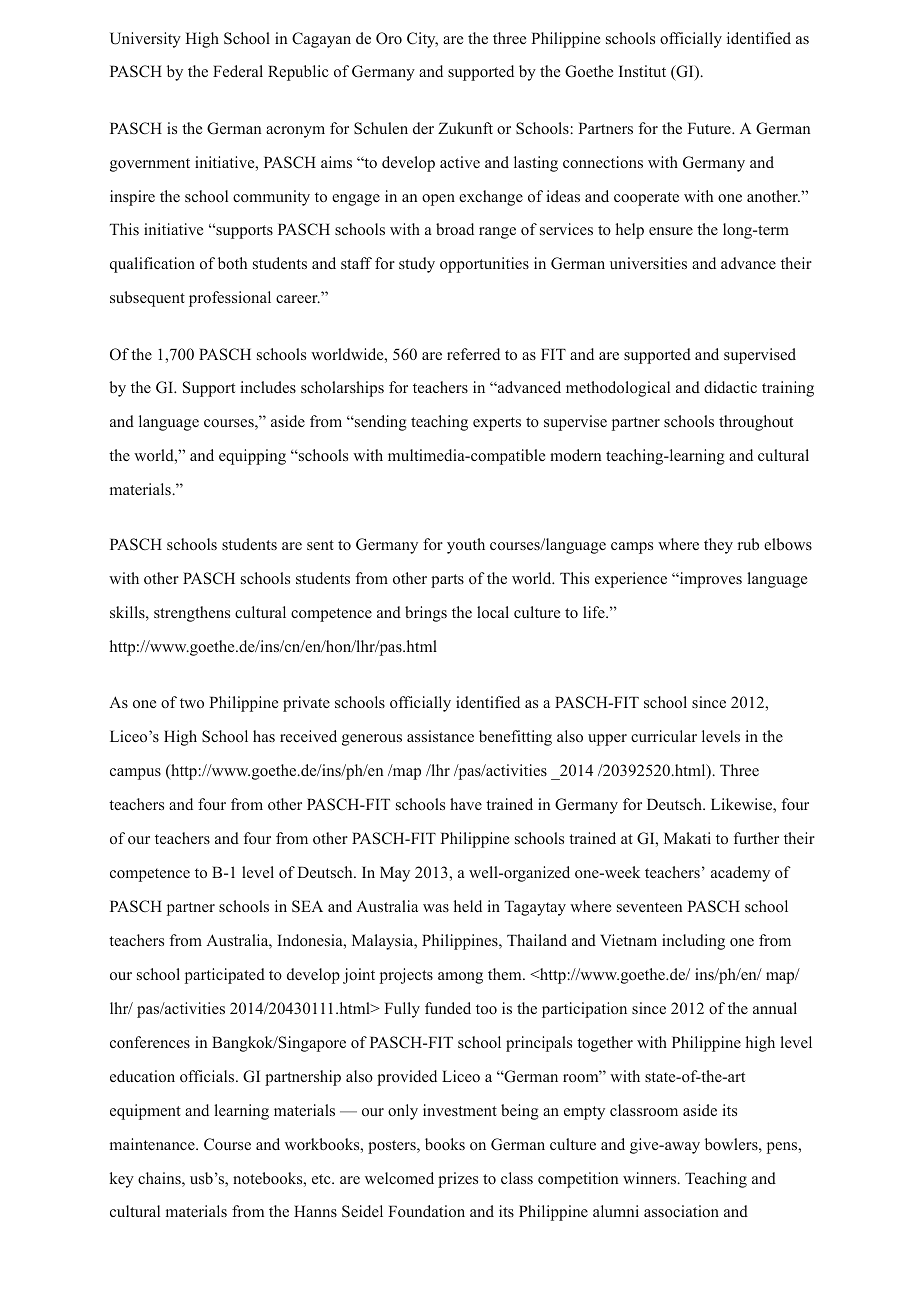  Describe the element at coordinates (648, 263) in the screenshot. I see `universities` at that location.
